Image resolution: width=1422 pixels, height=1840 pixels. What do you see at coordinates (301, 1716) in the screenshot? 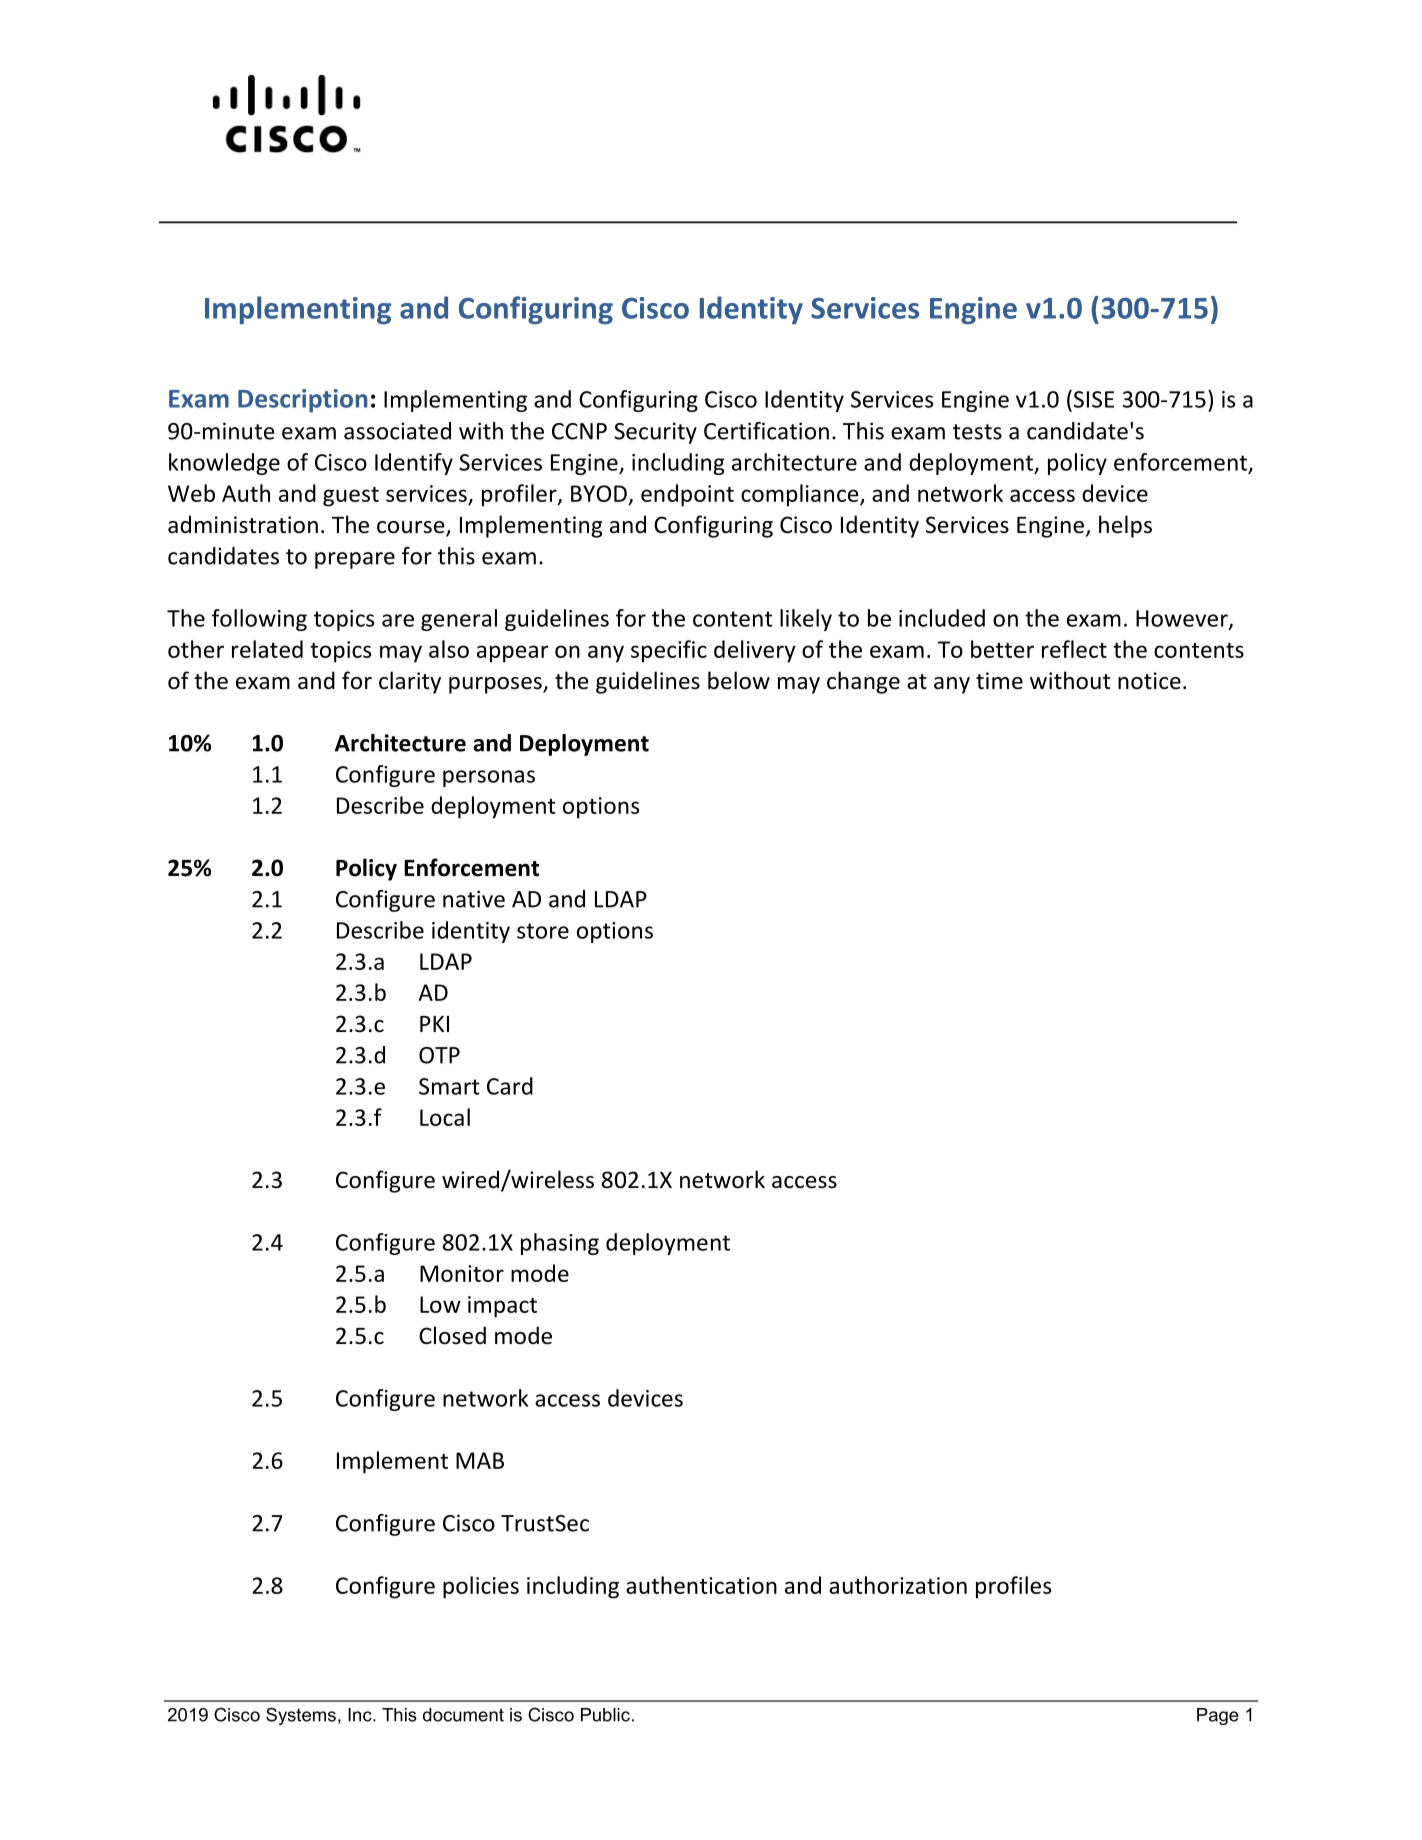
I see `Systems` at bounding box center [301, 1716].
